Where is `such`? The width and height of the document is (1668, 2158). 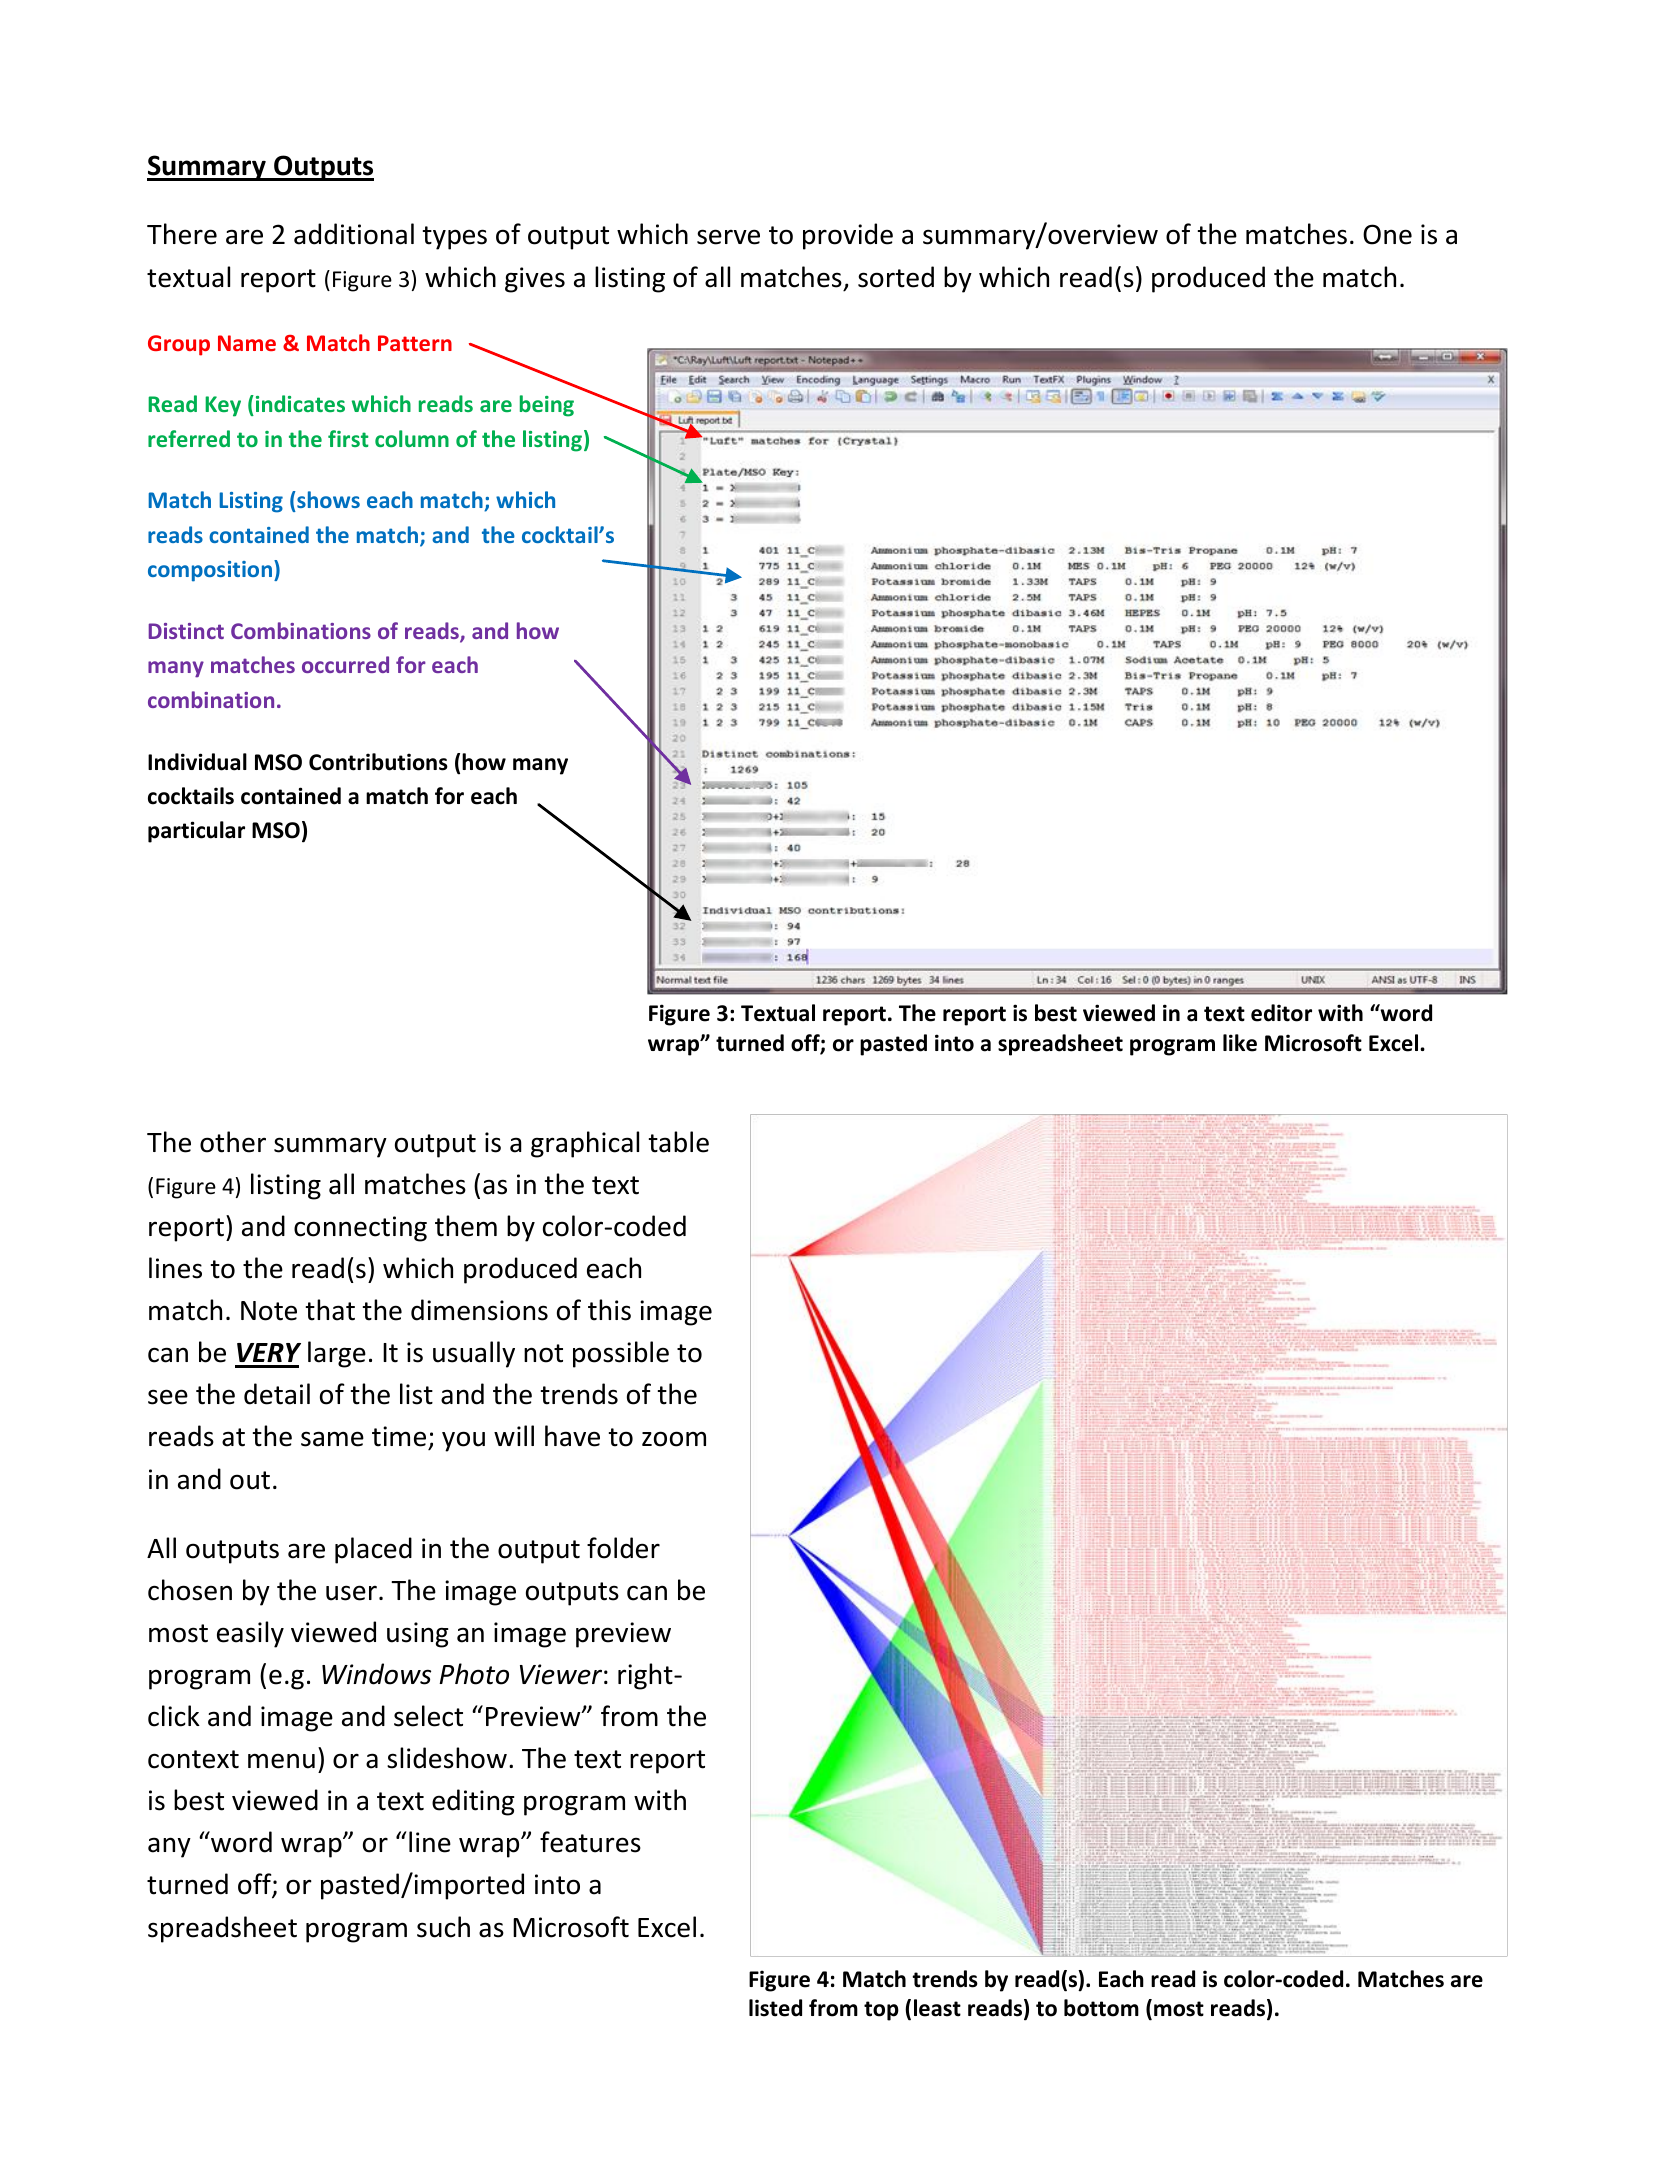 such is located at coordinates (443, 1927).
